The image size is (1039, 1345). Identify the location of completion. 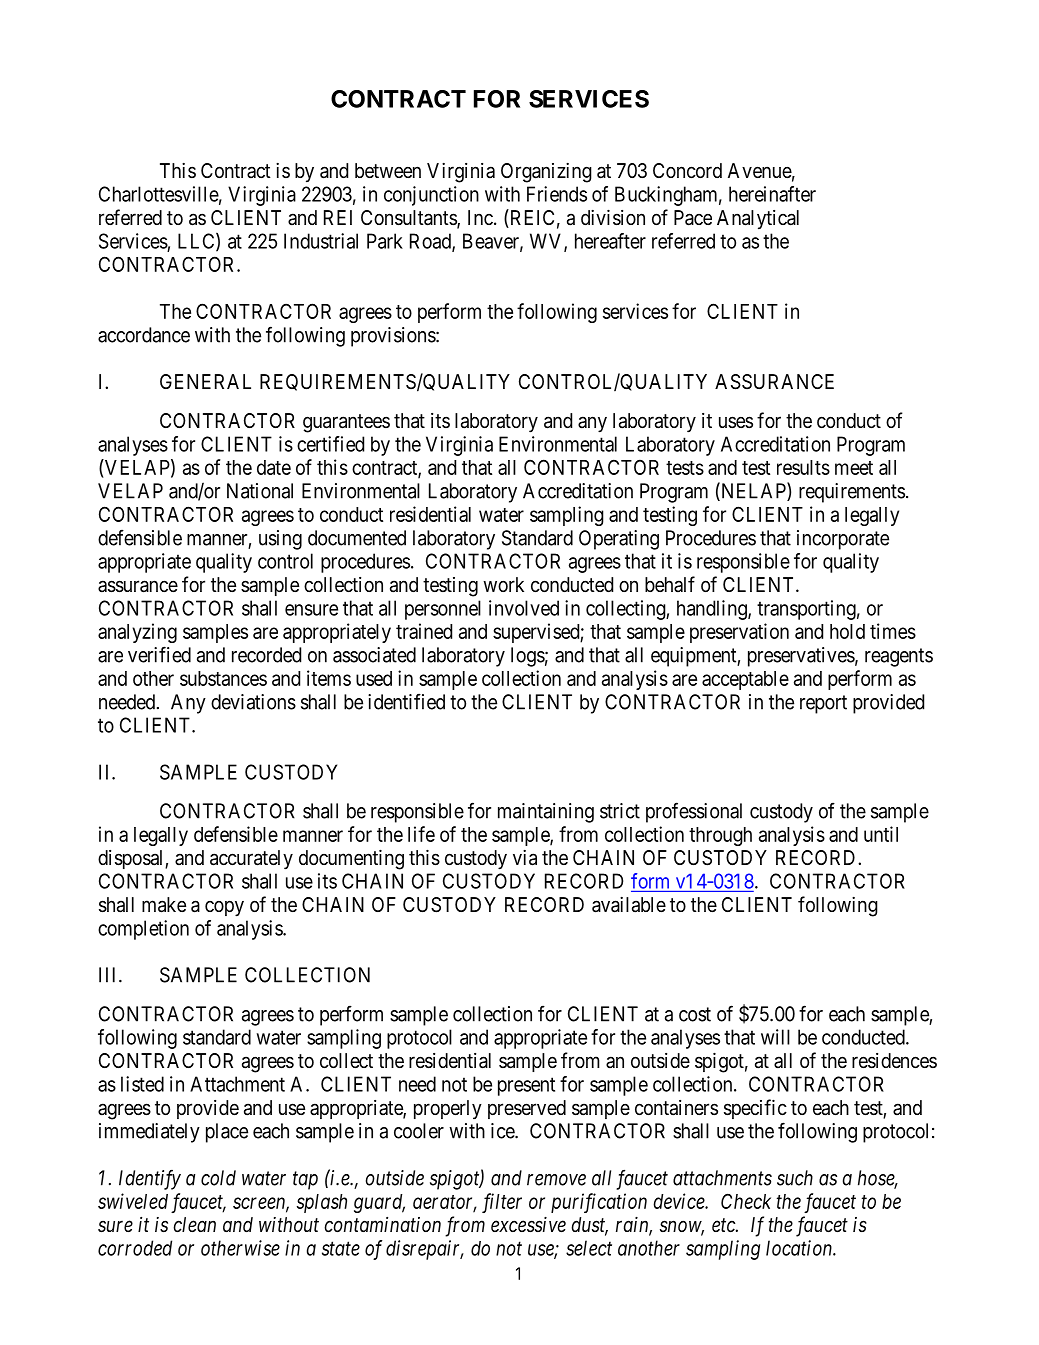
(143, 930).
